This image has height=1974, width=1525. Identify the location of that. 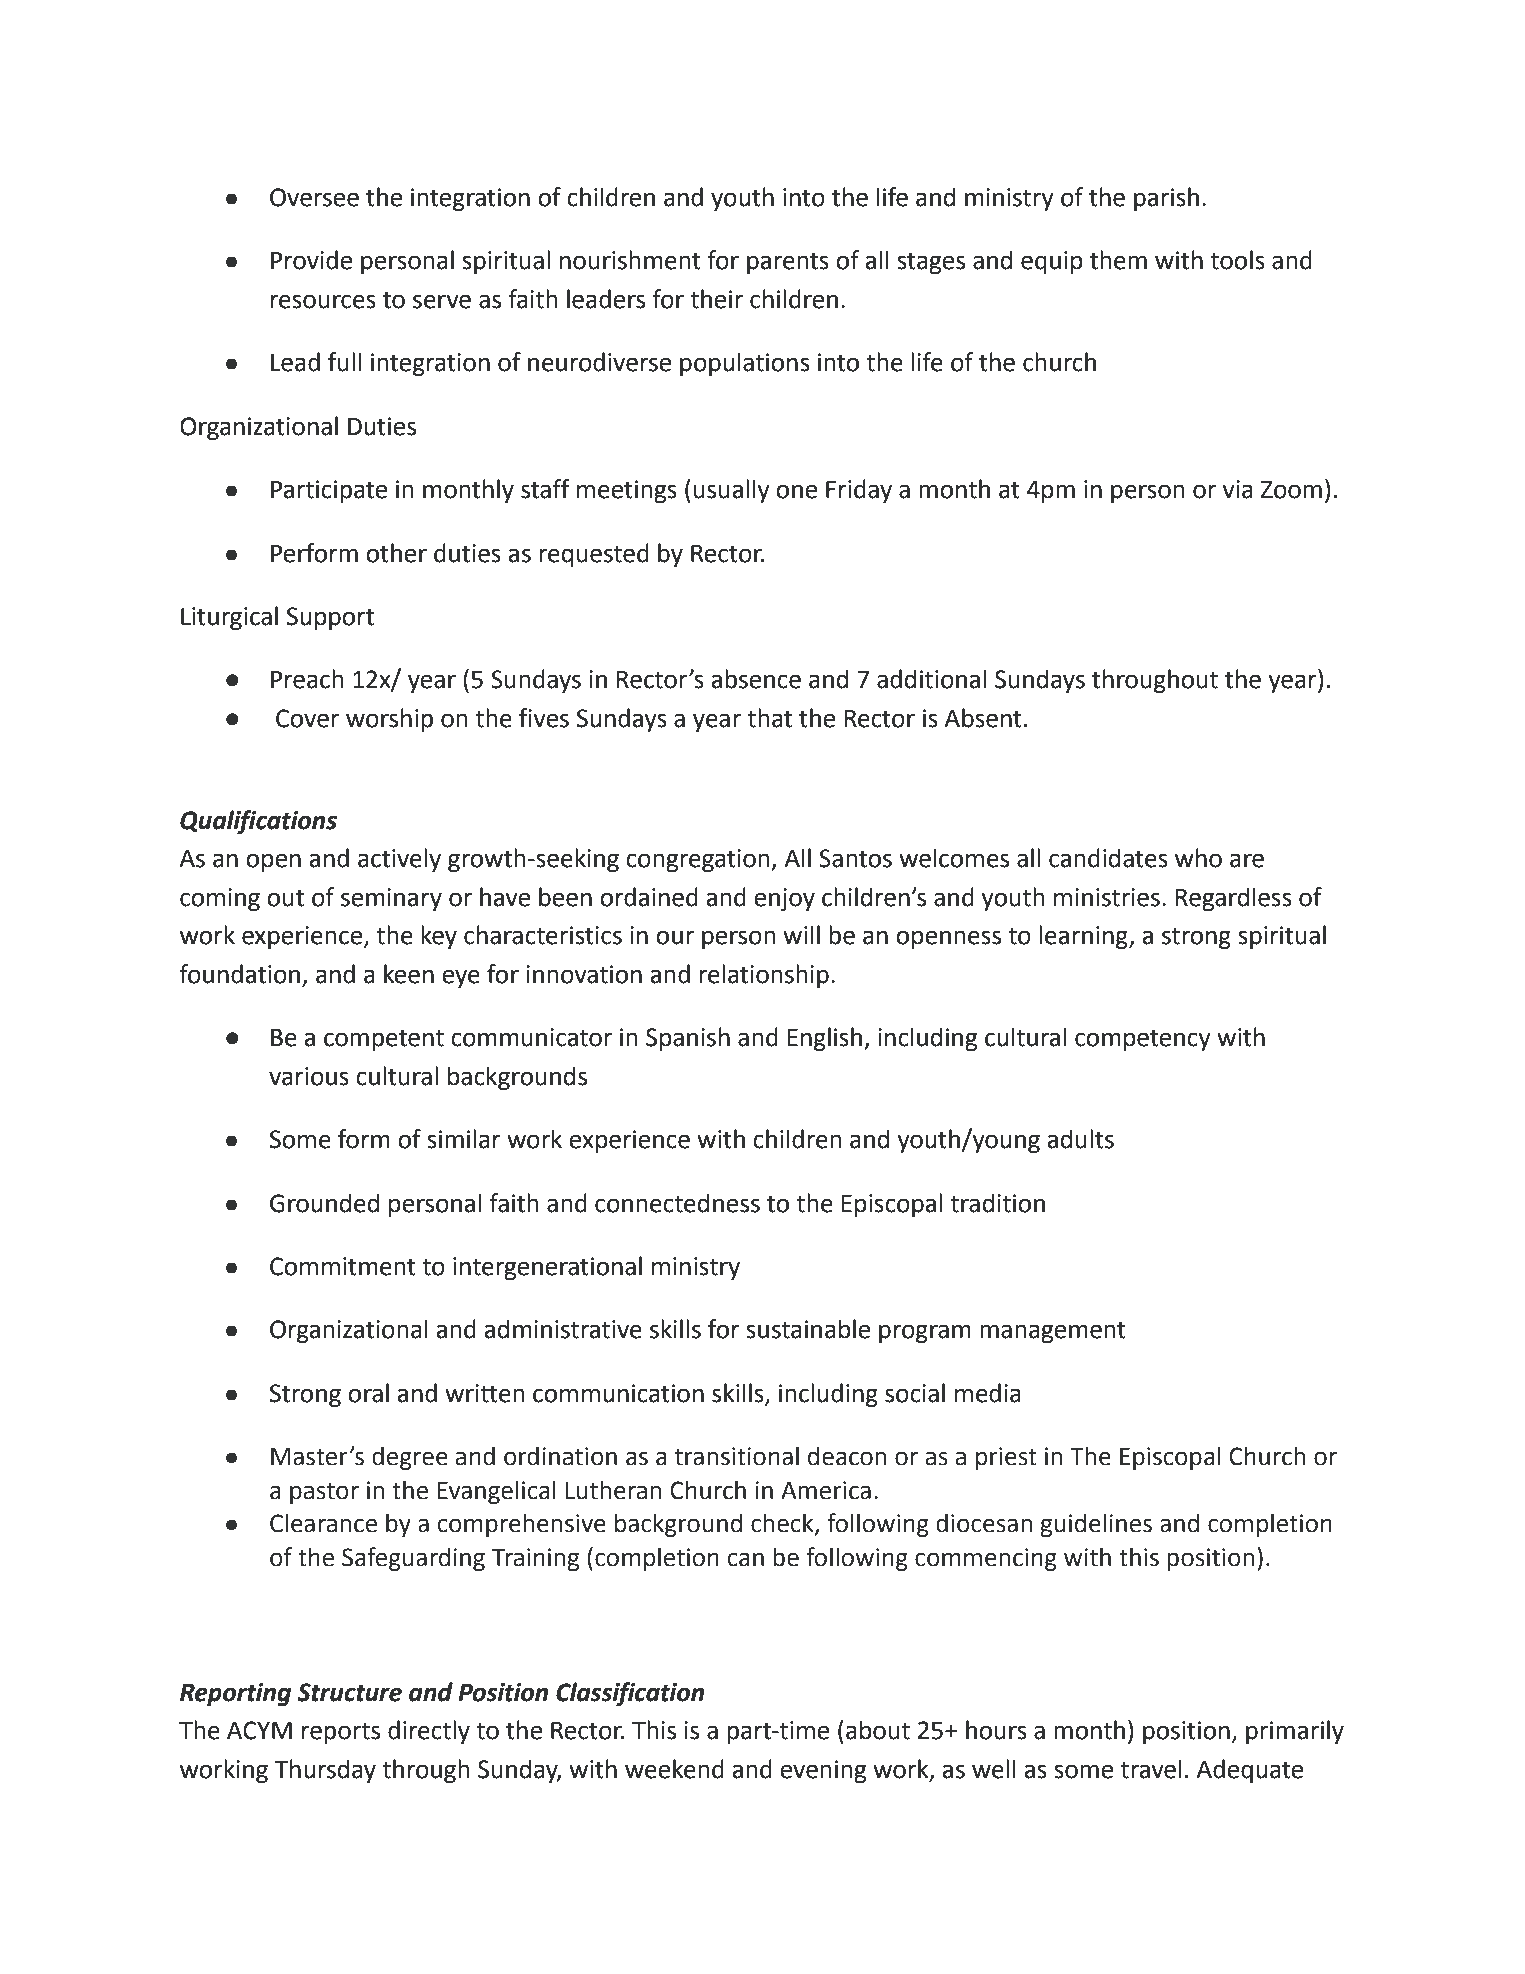
(769, 718).
